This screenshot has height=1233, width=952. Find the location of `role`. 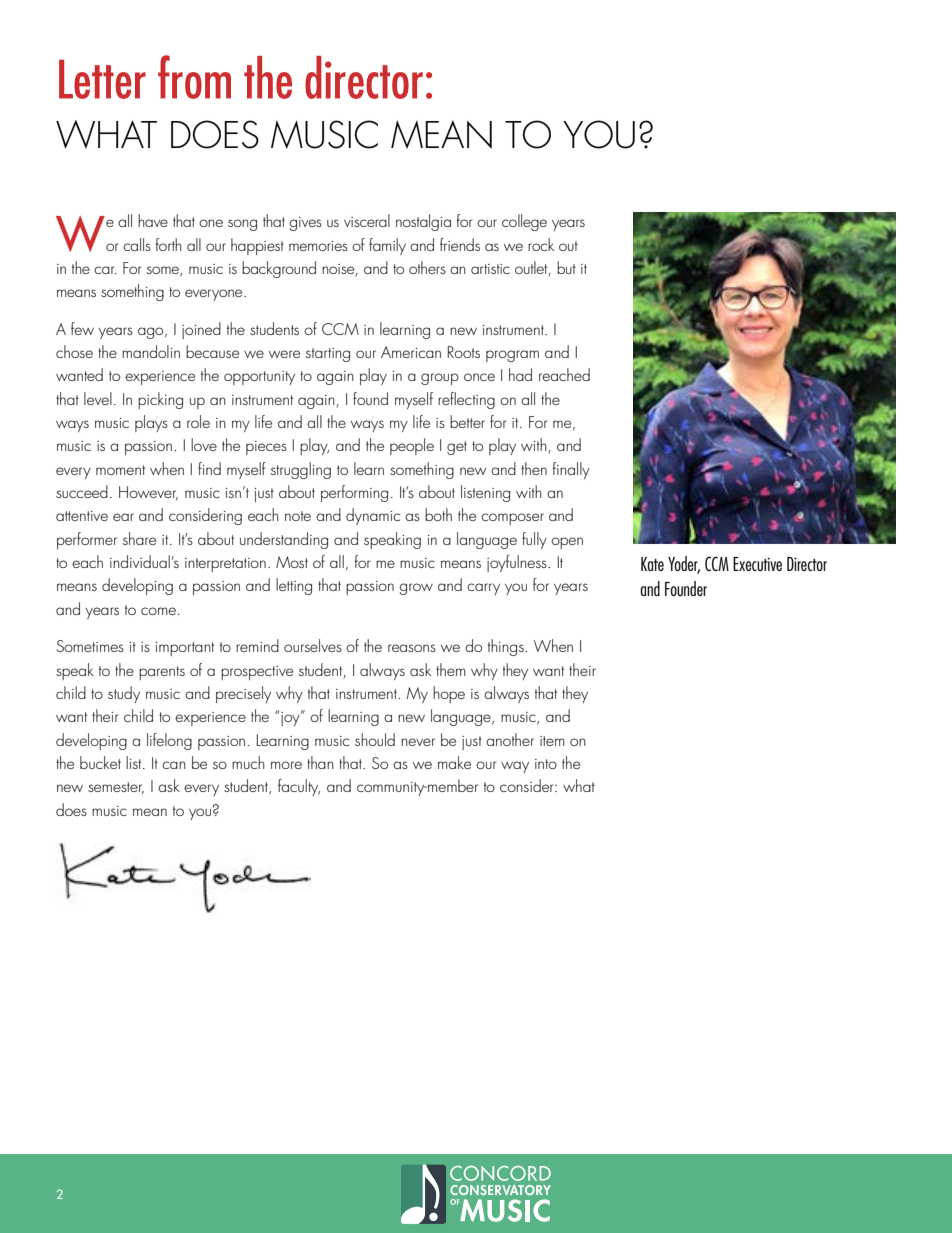

role is located at coordinates (198, 421).
